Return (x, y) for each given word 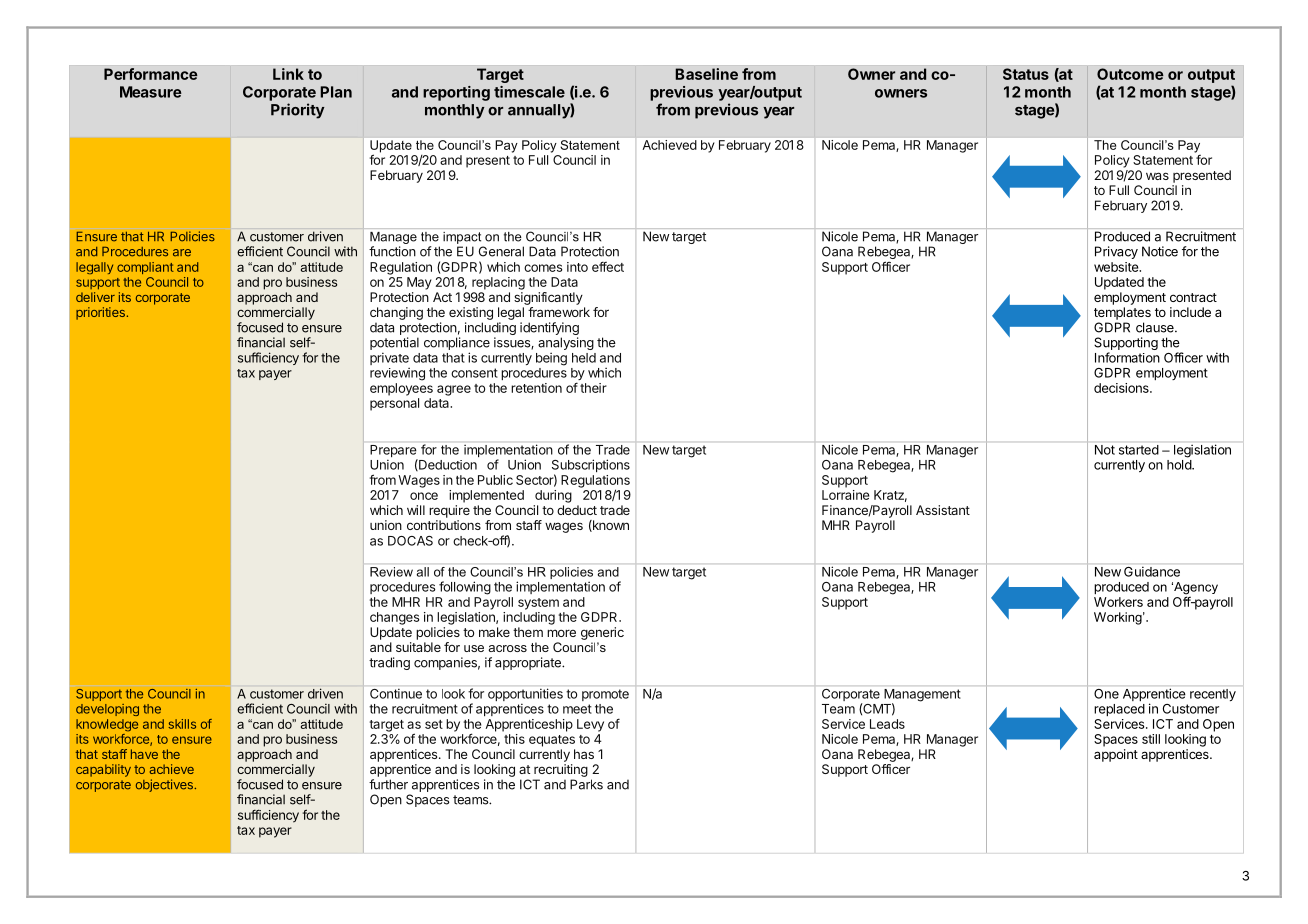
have (144, 754)
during (553, 496)
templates (1122, 313)
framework (559, 312)
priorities (100, 313)
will (416, 510)
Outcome (1130, 74)
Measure (151, 92)
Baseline (706, 74)
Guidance (1152, 571)
